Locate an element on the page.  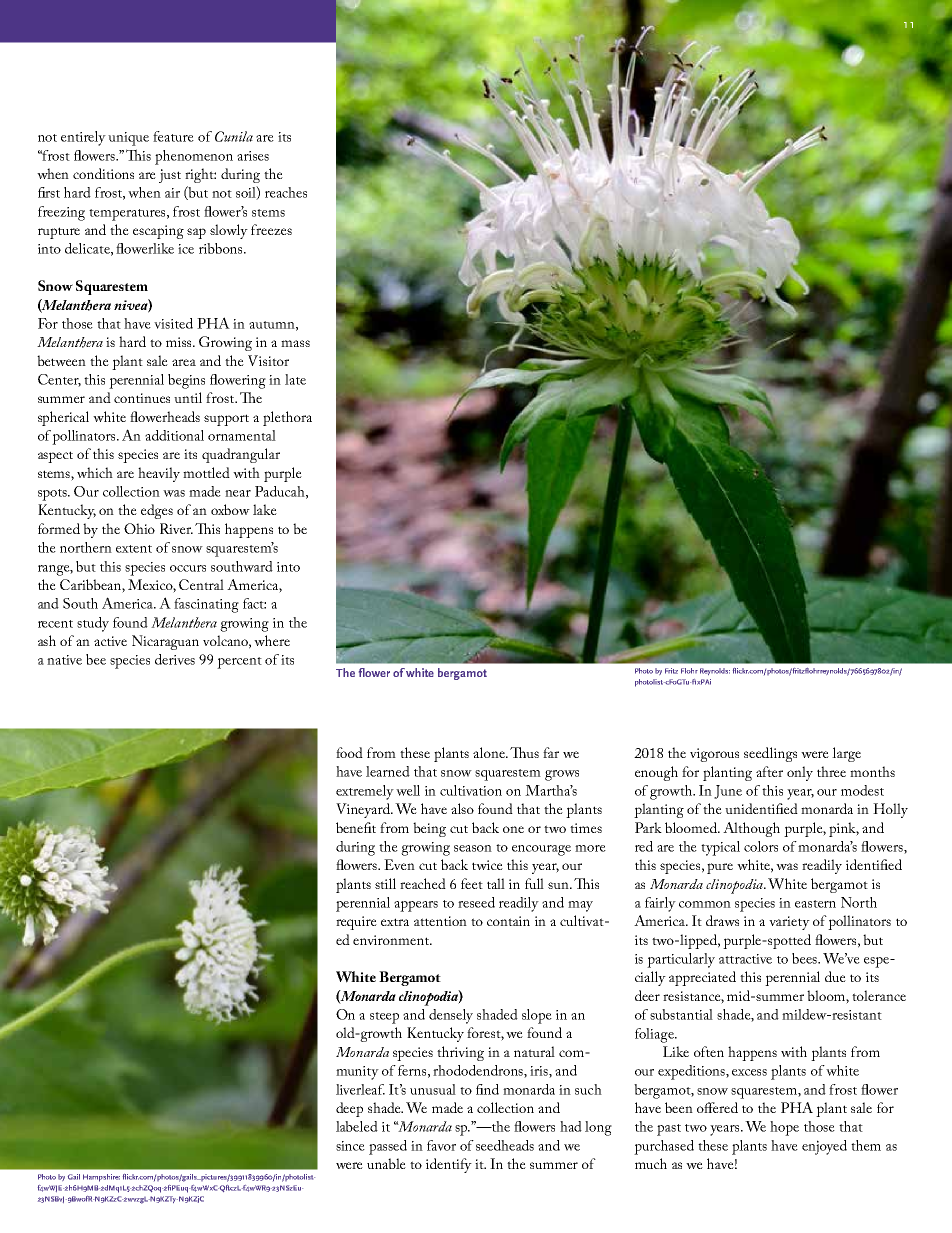
since is located at coordinates (350, 1146).
